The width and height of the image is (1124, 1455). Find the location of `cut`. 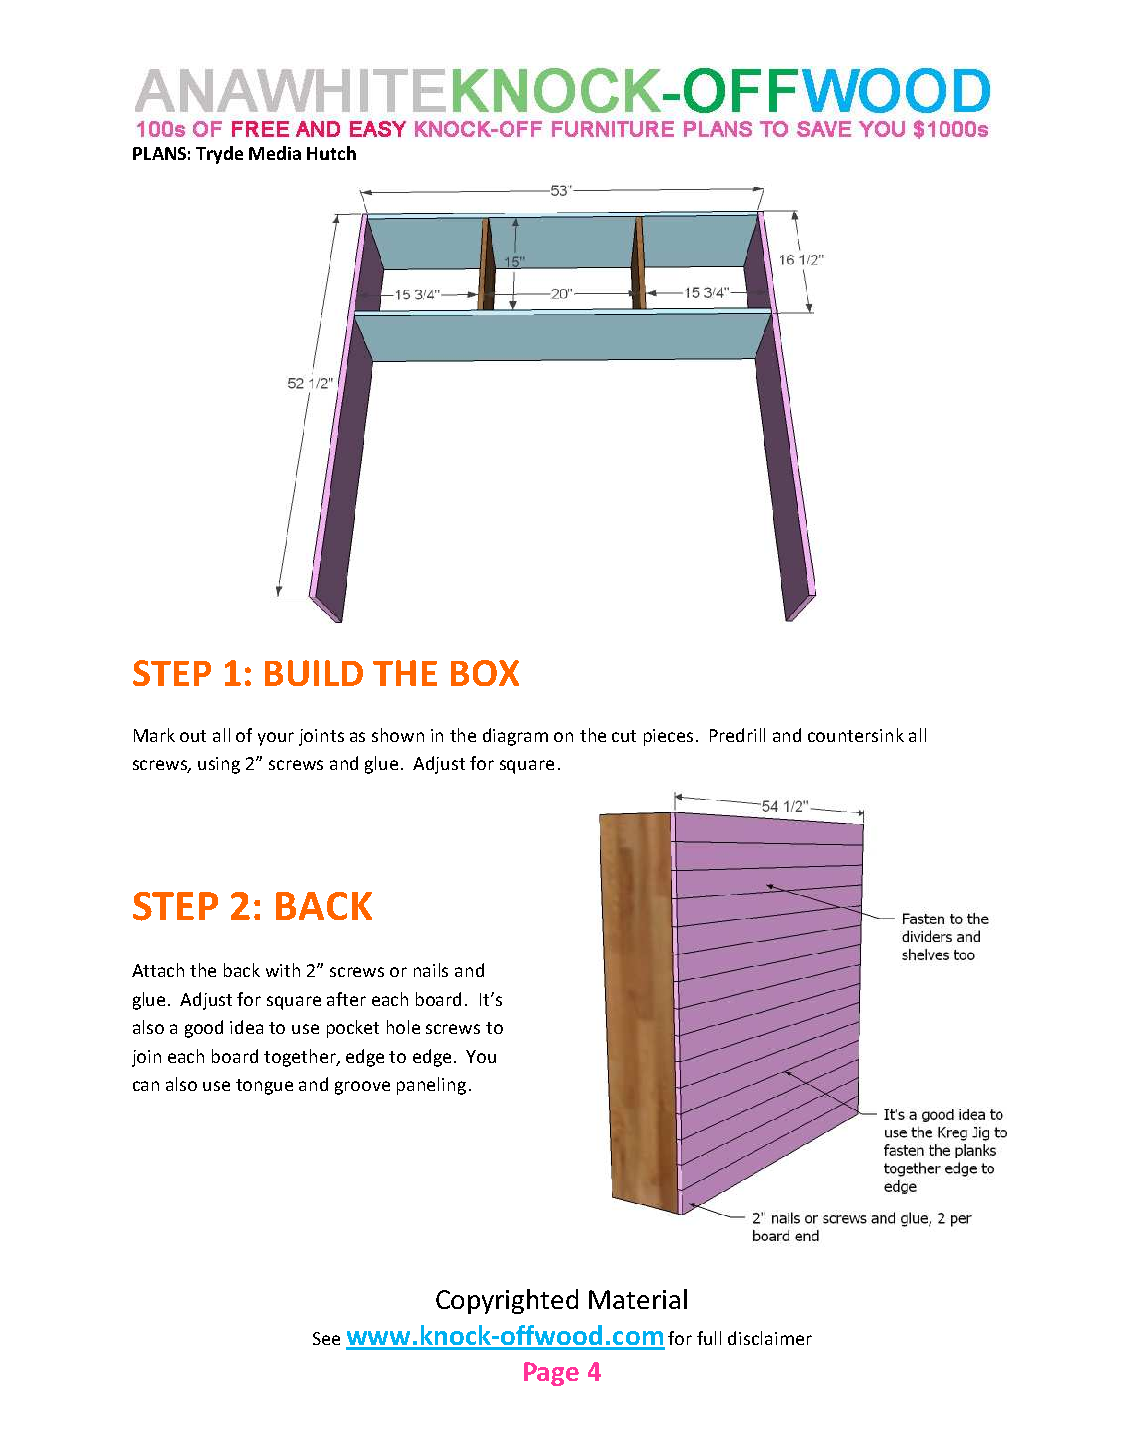

cut is located at coordinates (624, 736).
